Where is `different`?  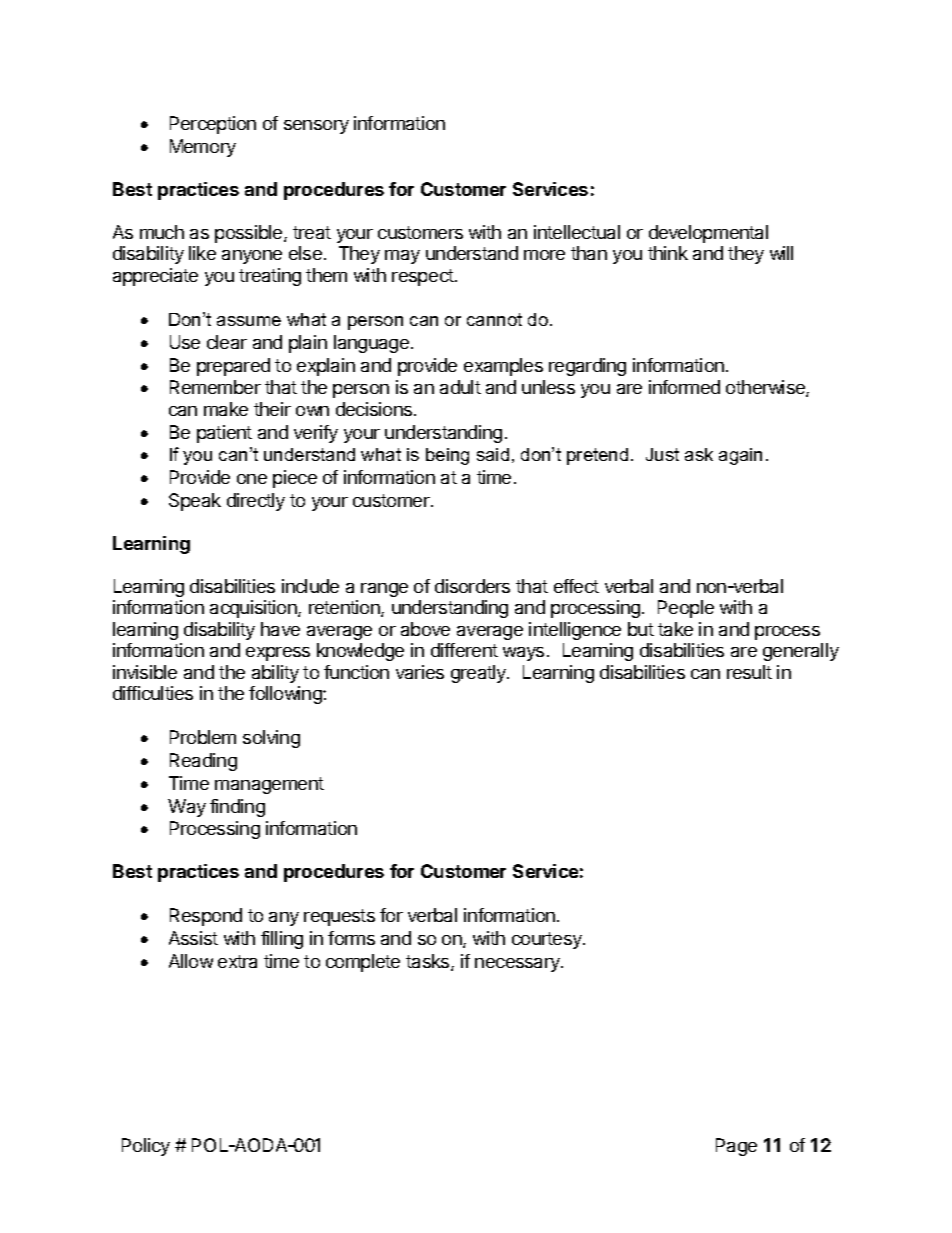
different is located at coordinates (464, 650).
